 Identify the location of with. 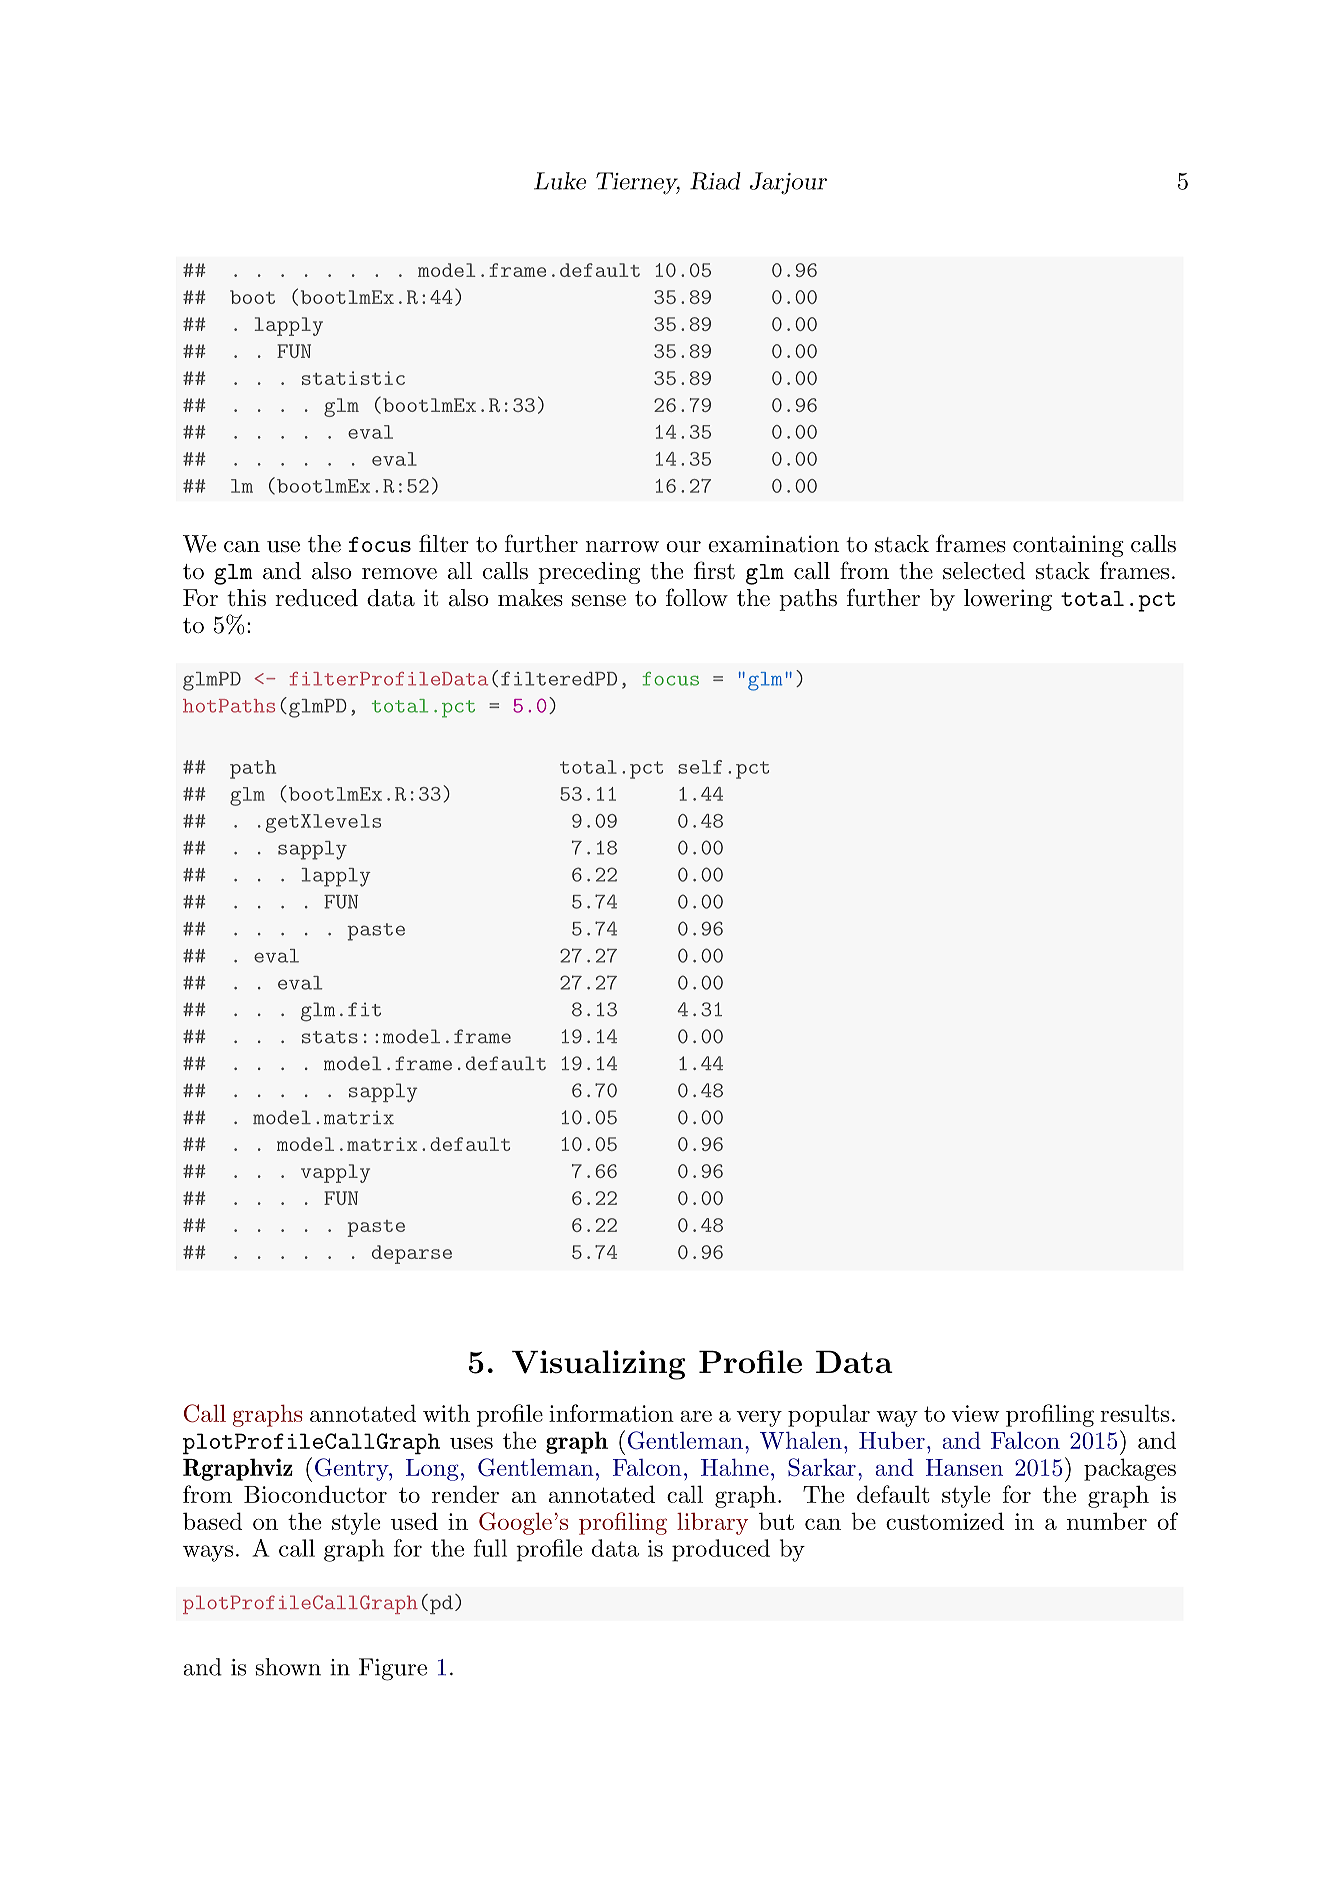
(446, 1413).
